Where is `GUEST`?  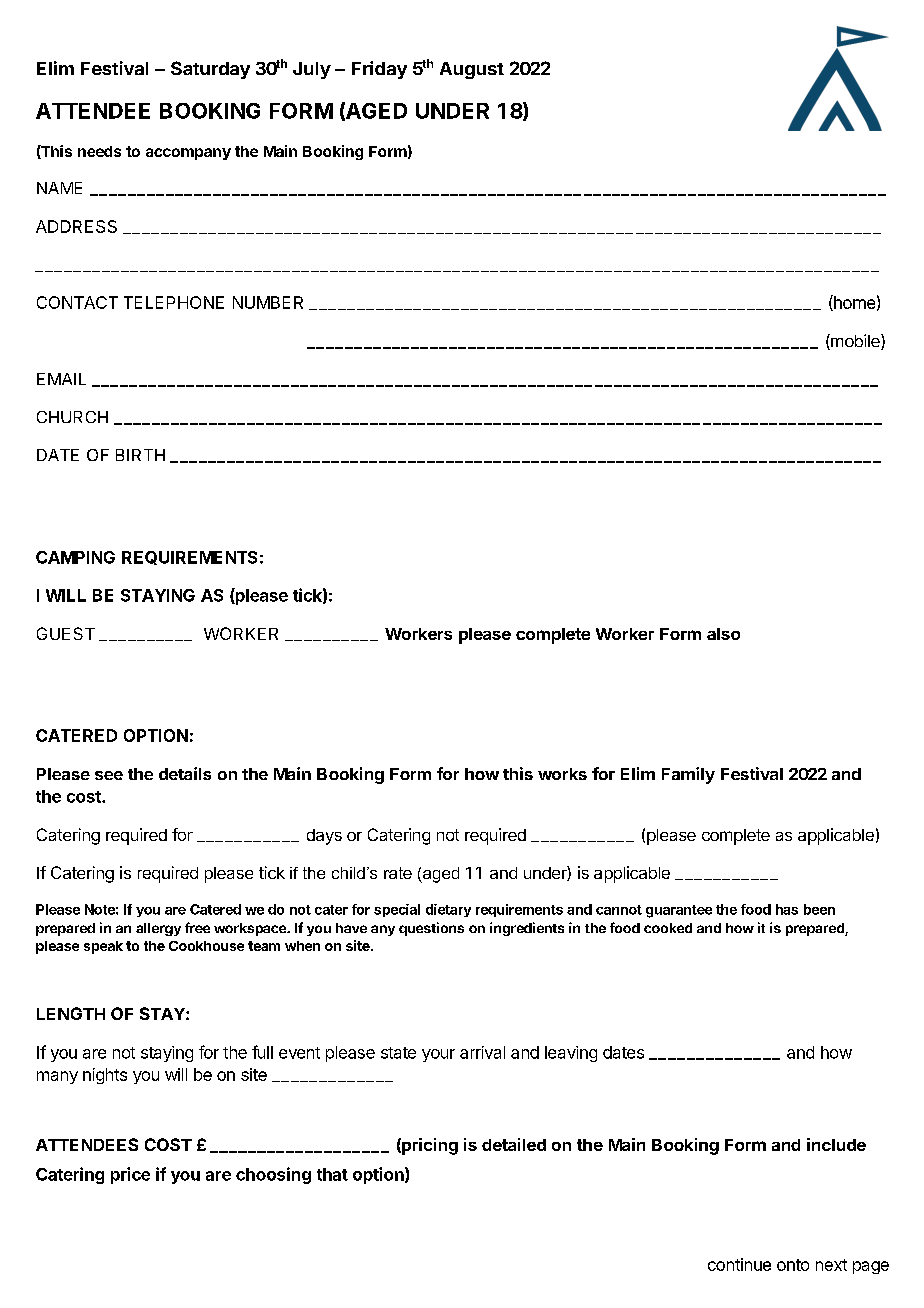
GUEST is located at coordinates (66, 633).
